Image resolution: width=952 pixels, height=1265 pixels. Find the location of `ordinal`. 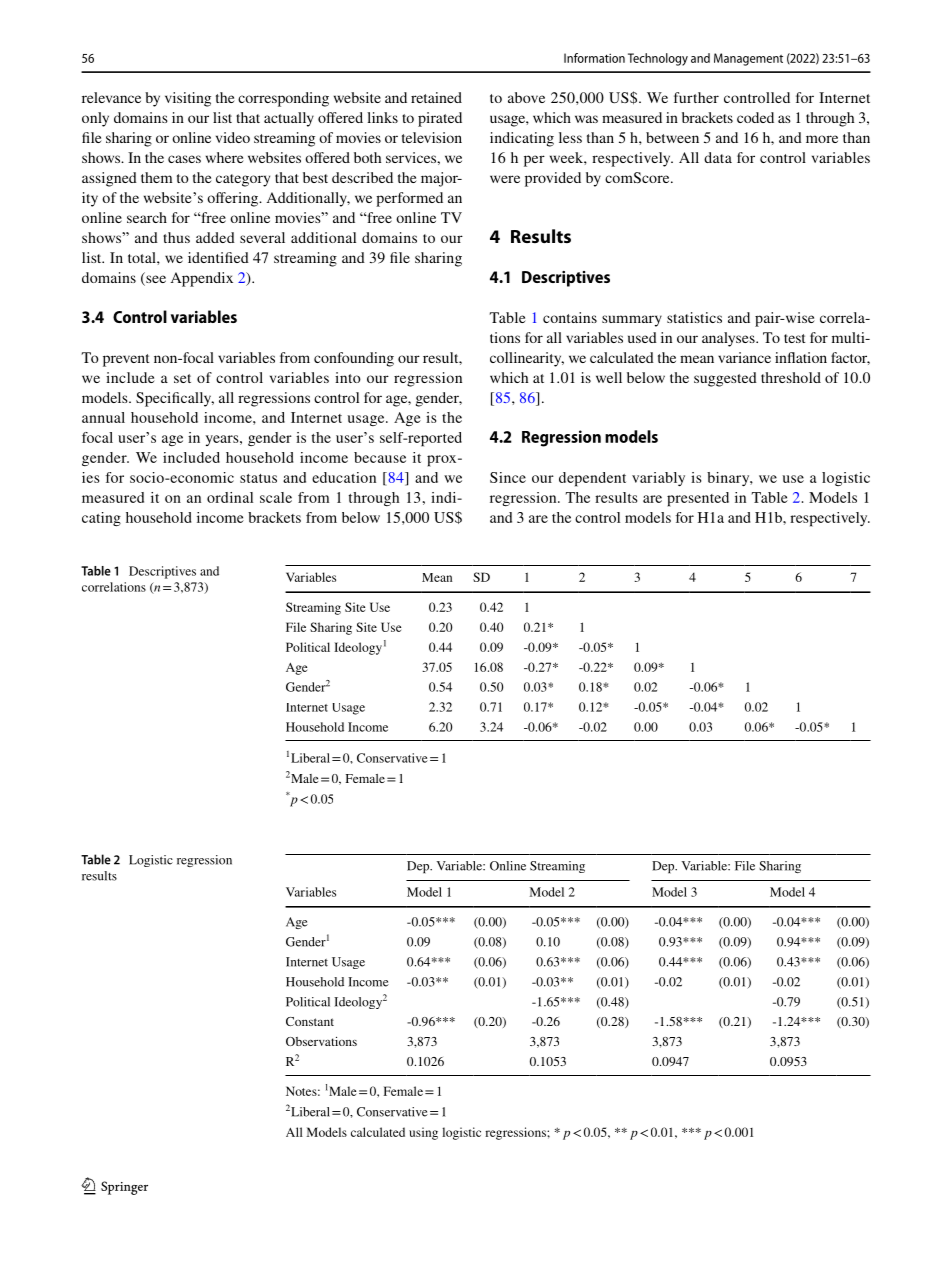

ordinal is located at coordinates (230, 497).
